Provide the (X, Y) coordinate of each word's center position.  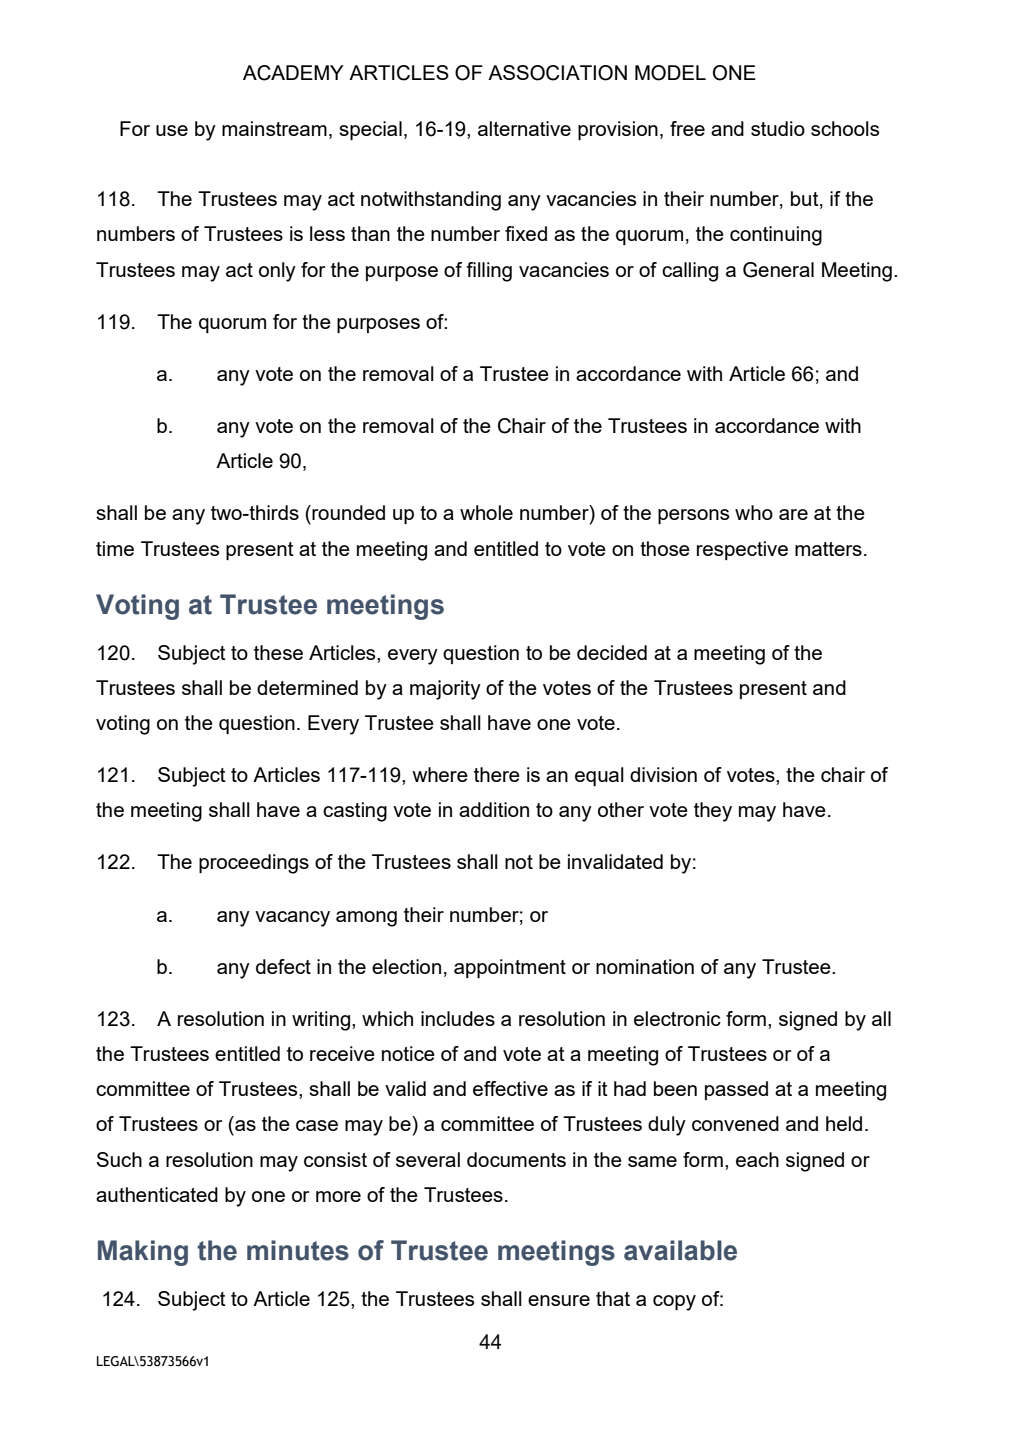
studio (778, 128)
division (663, 774)
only (277, 272)
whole (486, 512)
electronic (677, 1018)
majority (445, 690)
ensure (559, 1300)
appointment (510, 968)
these (278, 652)
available (680, 1250)
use (172, 130)
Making (143, 1253)
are (793, 514)
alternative (524, 128)
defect (283, 966)
